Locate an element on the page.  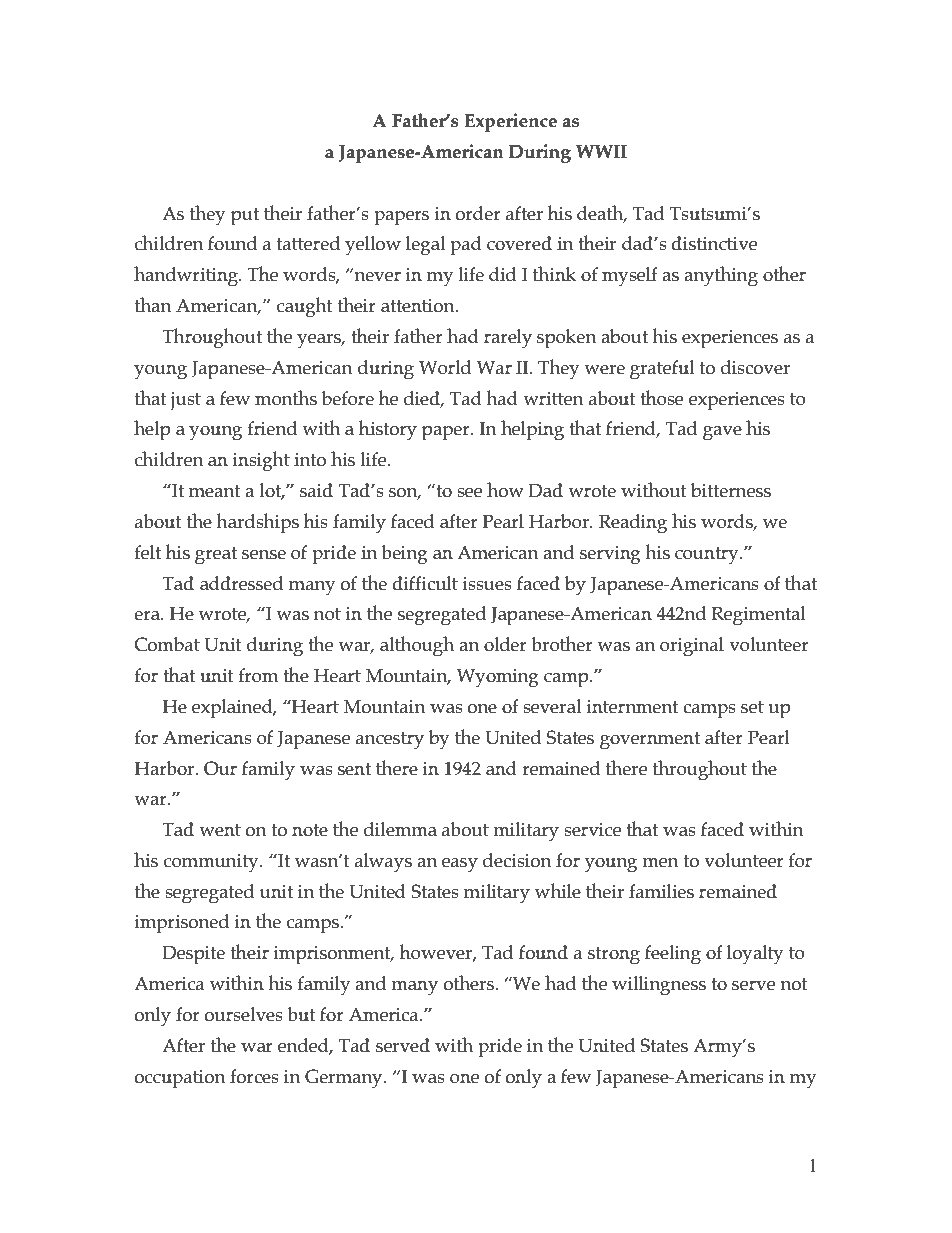
put is located at coordinates (245, 217).
